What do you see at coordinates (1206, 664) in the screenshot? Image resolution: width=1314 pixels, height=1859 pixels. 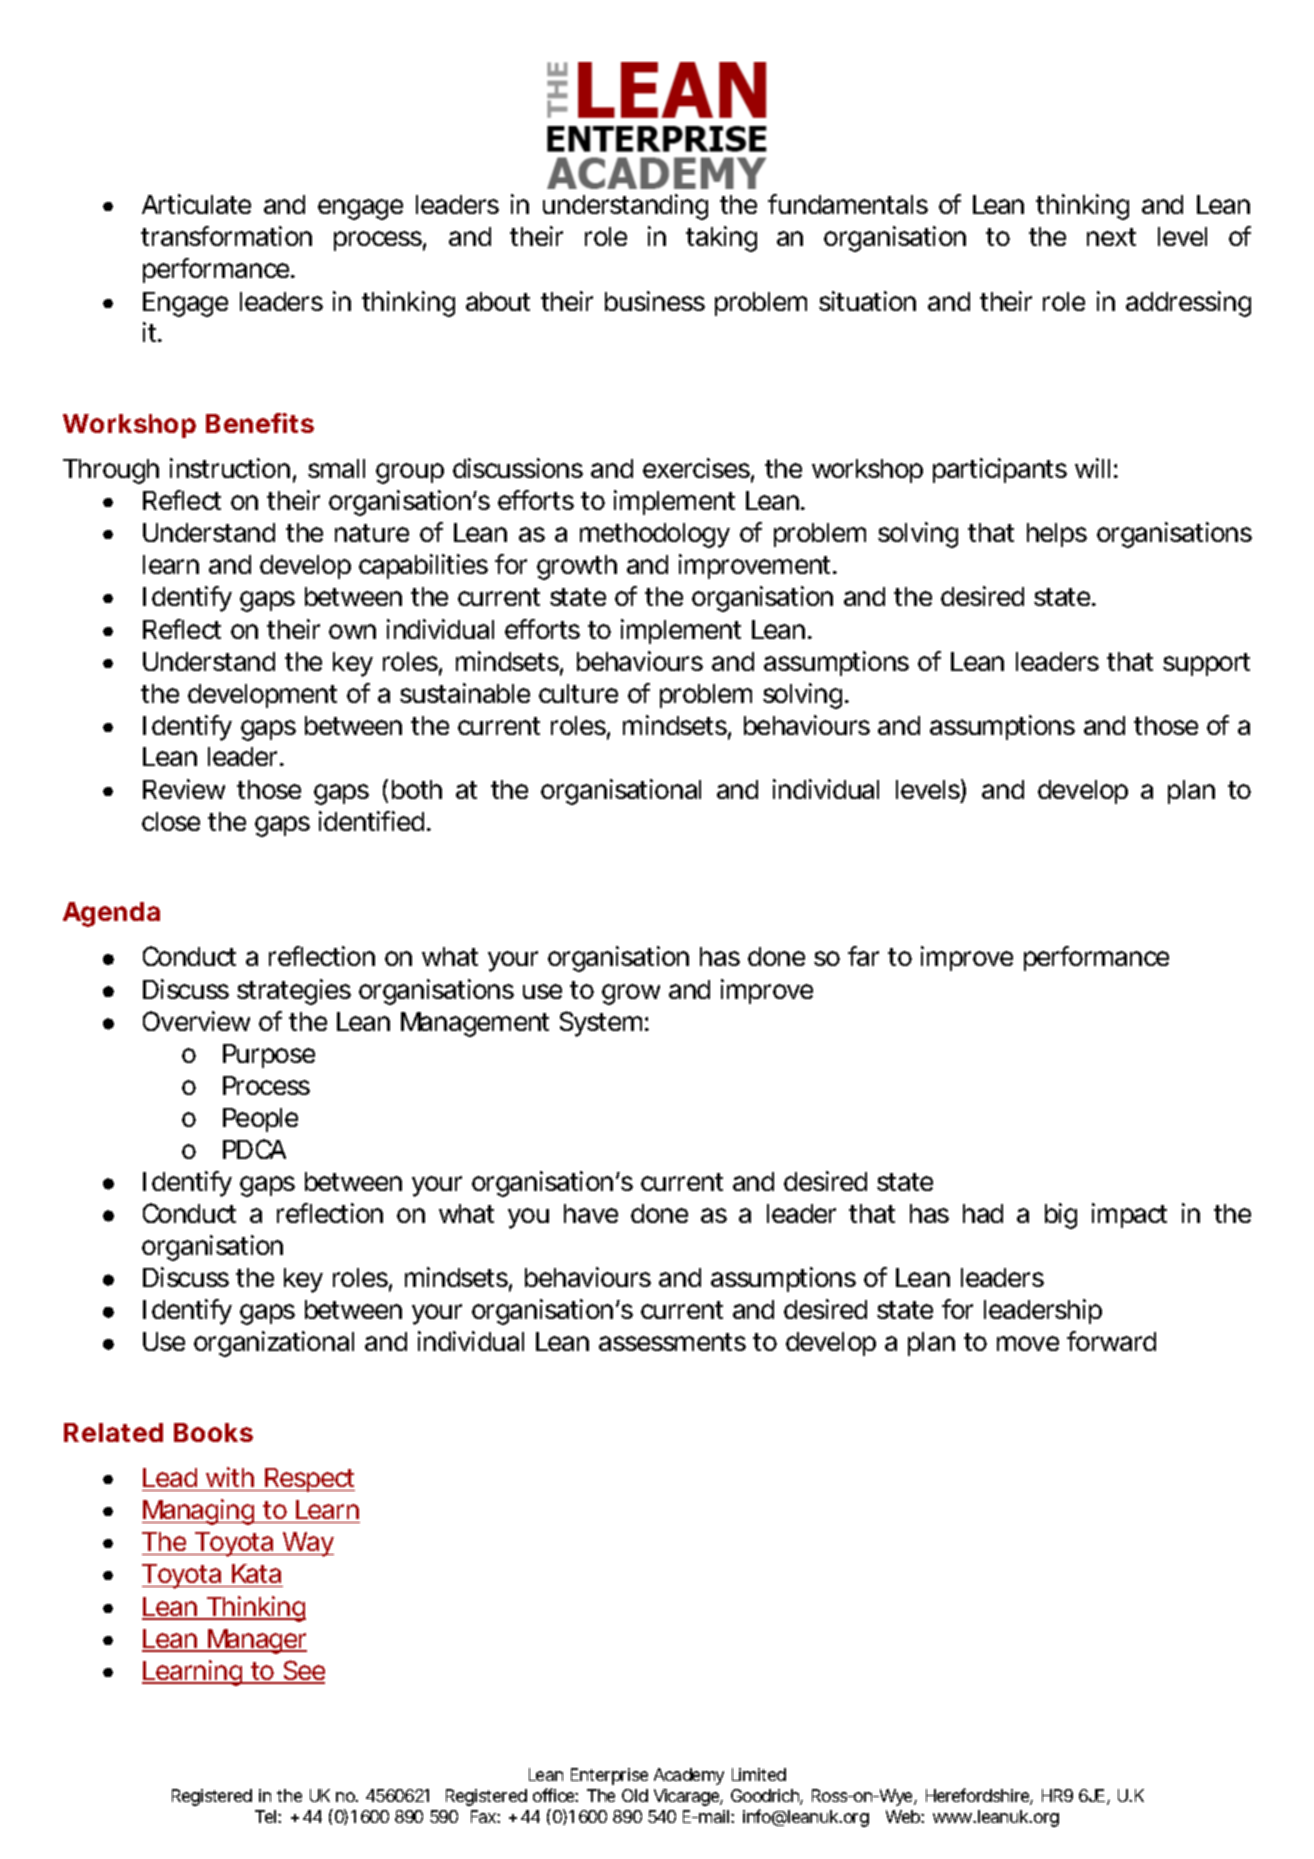 I see `support` at bounding box center [1206, 664].
